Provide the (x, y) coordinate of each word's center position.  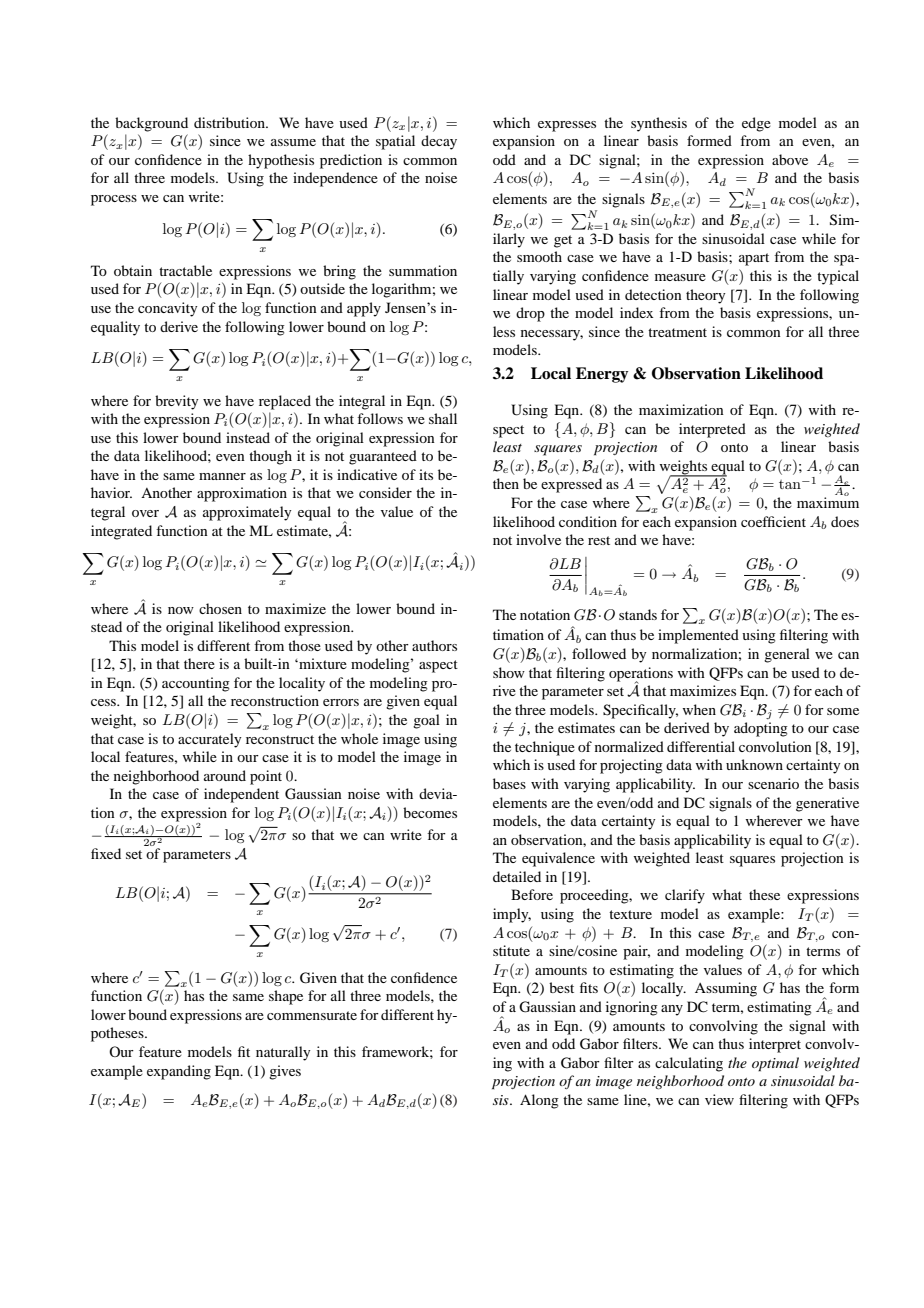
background (151, 124)
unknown (754, 764)
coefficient (773, 521)
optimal (775, 1064)
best (561, 987)
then (506, 483)
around (225, 775)
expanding (179, 1072)
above (790, 159)
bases (509, 783)
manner (222, 476)
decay (439, 142)
